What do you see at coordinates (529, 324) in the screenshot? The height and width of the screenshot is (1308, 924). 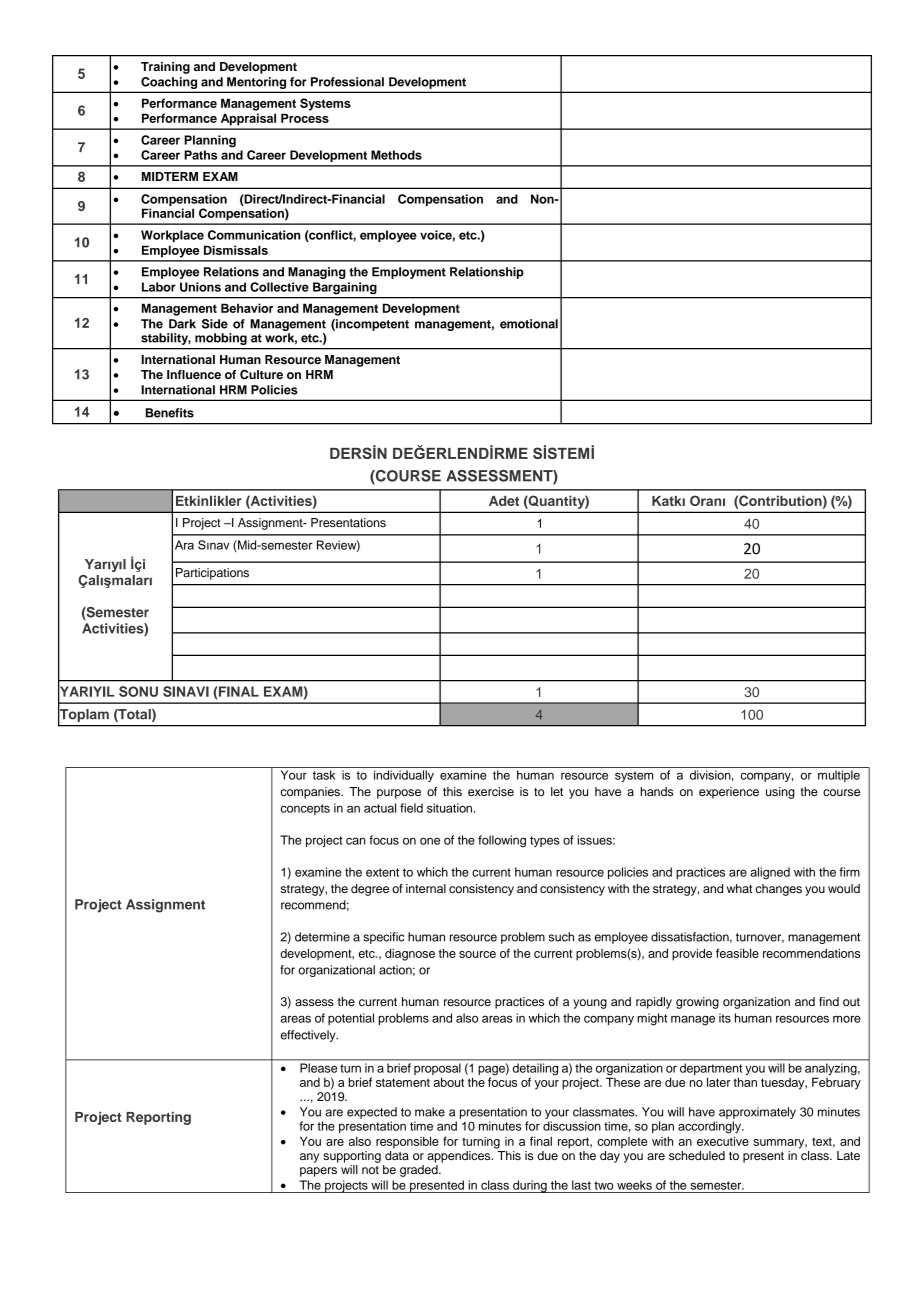 I see `emotional` at bounding box center [529, 324].
